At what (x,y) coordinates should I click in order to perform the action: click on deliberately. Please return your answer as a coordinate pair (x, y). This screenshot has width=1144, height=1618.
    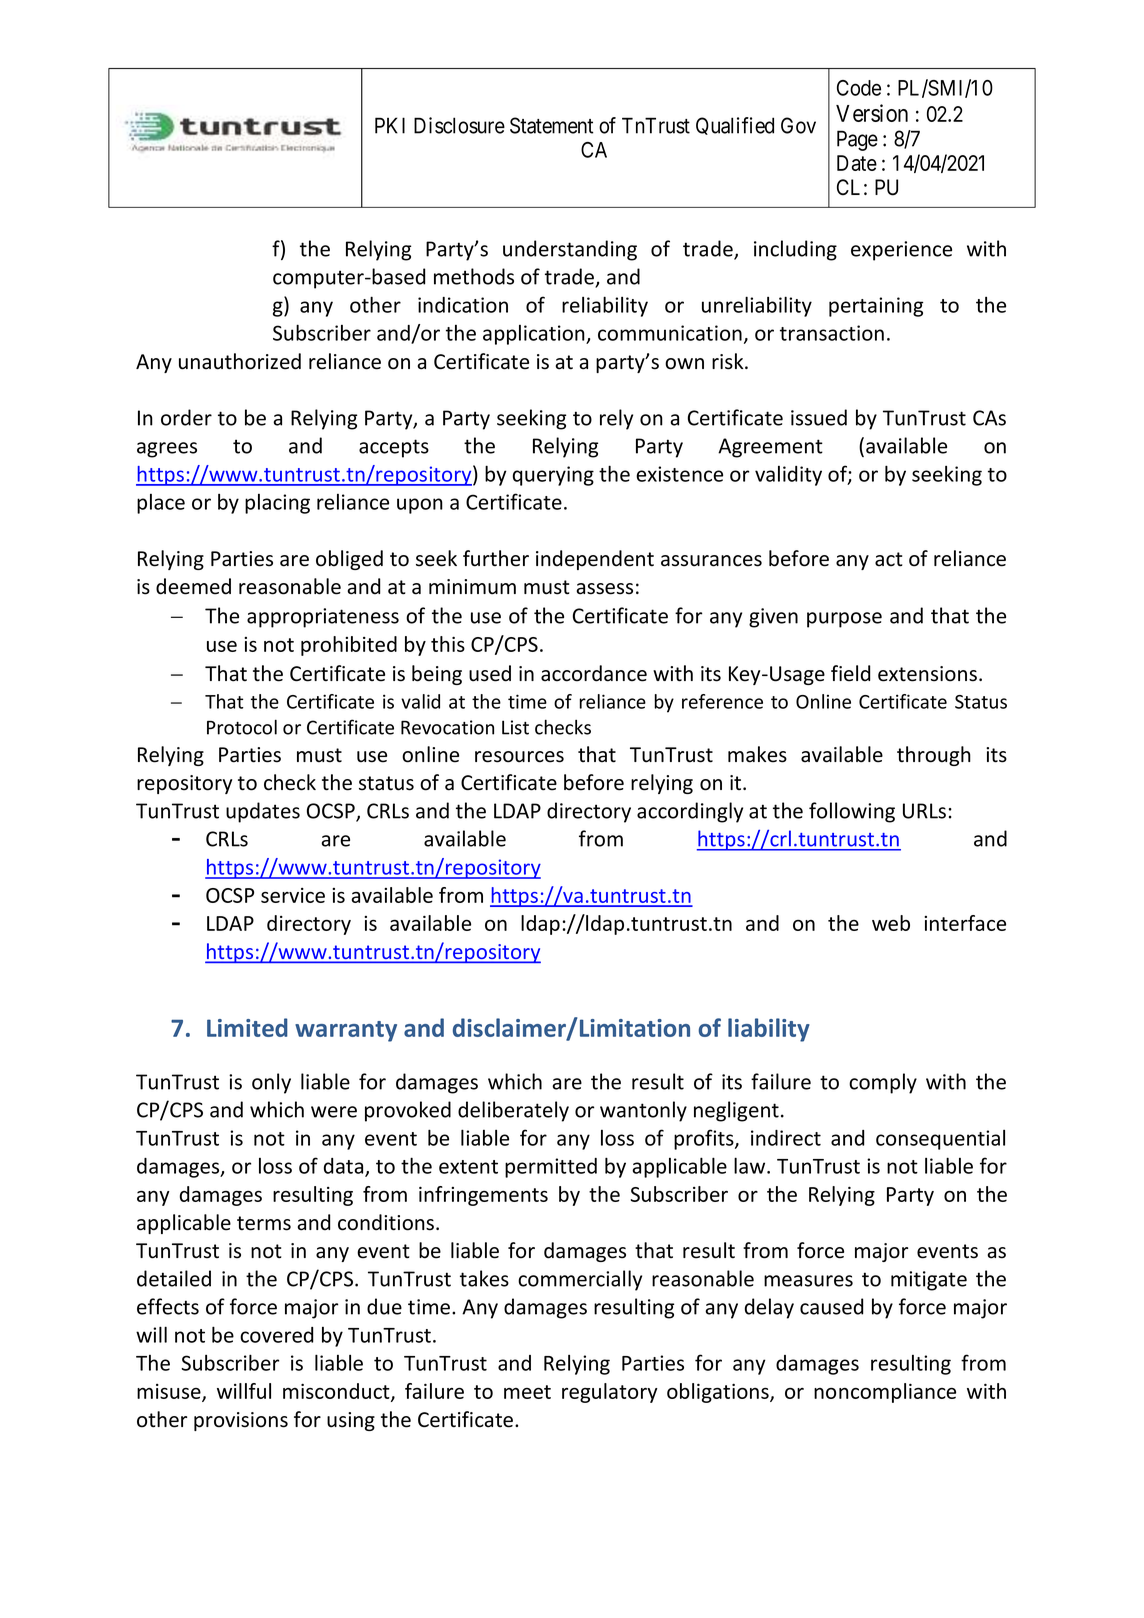
    Looking at the image, I should click on (513, 1111).
